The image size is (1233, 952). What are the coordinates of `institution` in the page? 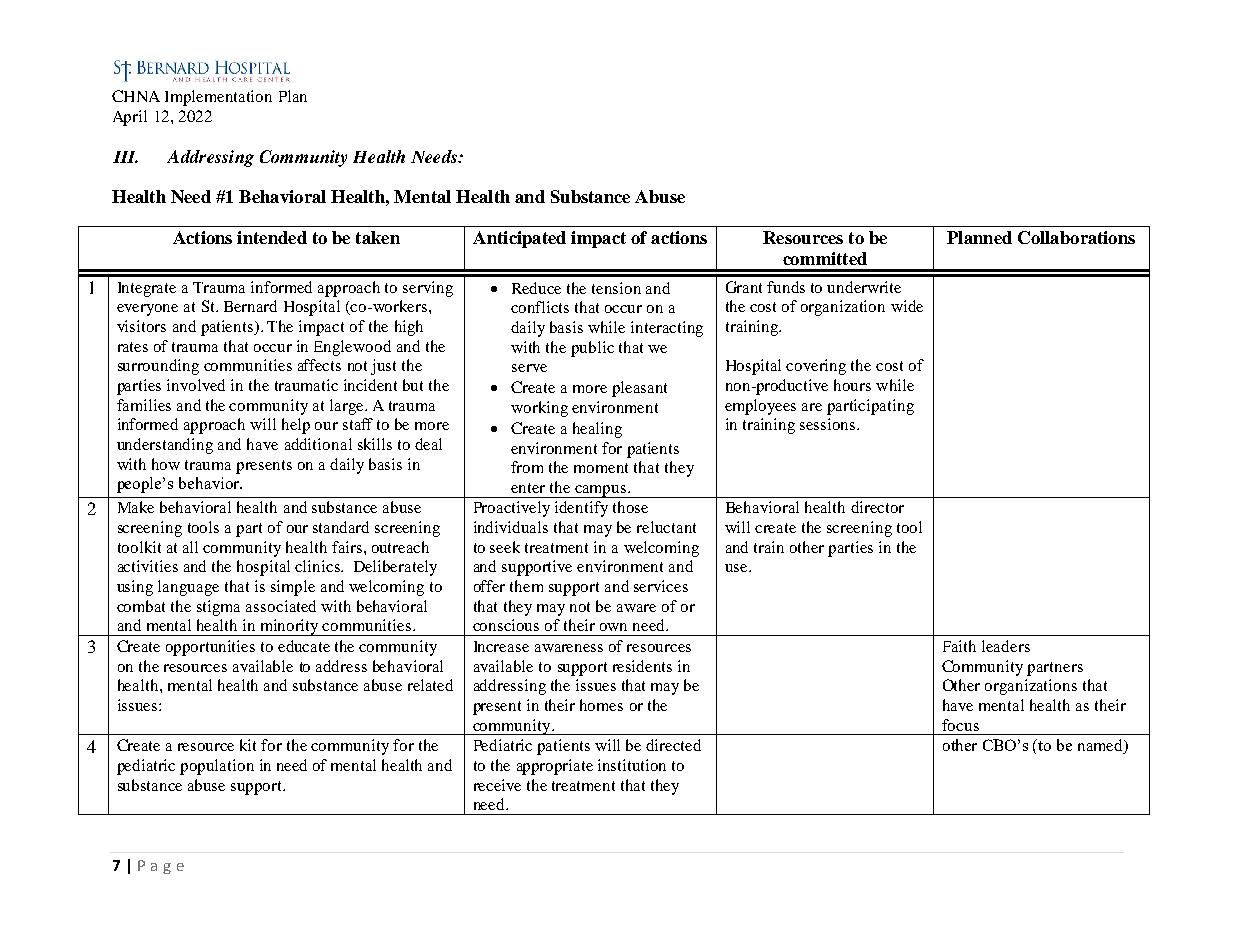 It's located at (632, 765).
